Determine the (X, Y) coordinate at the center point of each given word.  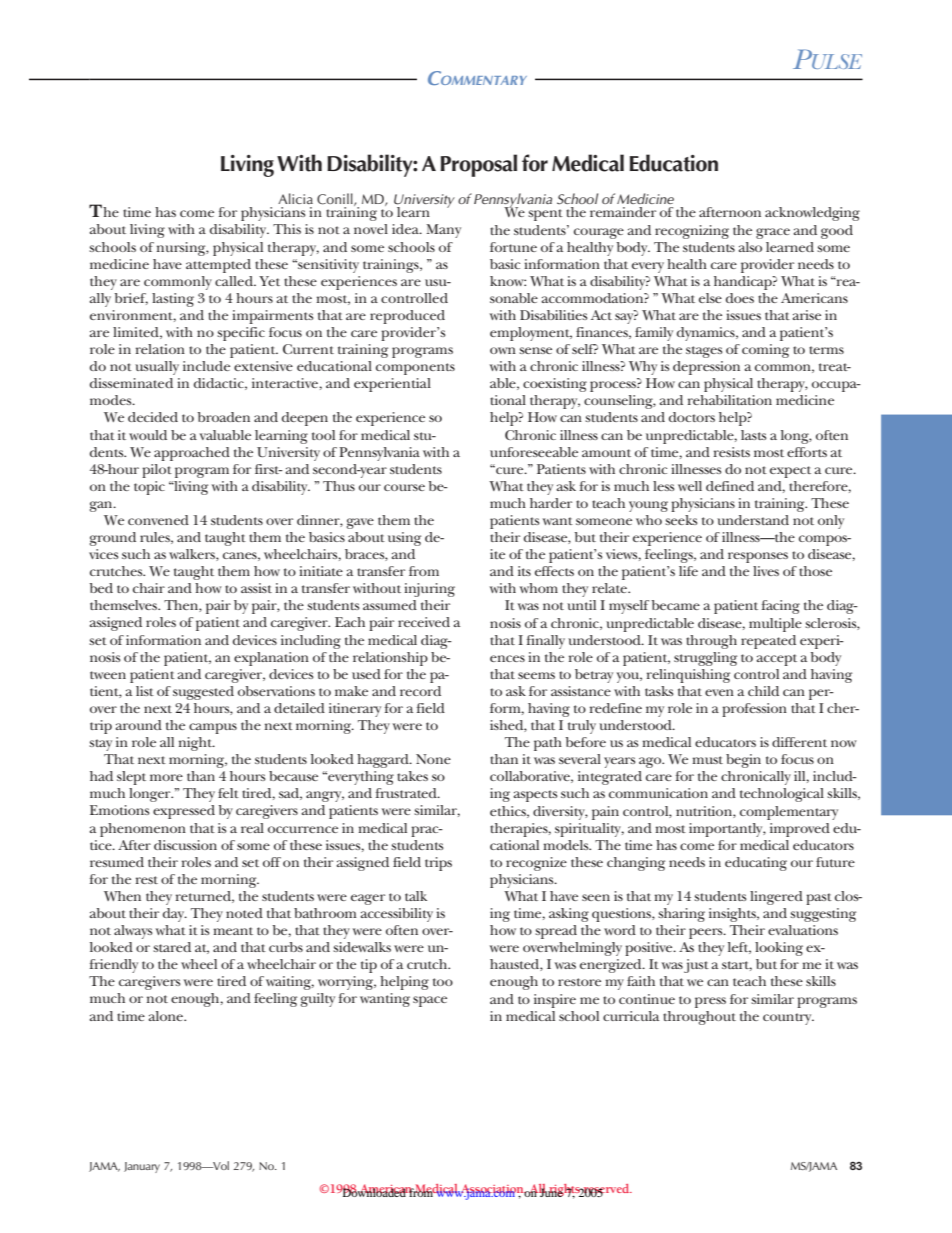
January (142, 1167)
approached (192, 454)
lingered (776, 898)
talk (416, 896)
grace (773, 233)
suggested (203, 693)
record (420, 691)
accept (777, 660)
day (175, 915)
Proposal (479, 165)
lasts (754, 435)
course (404, 487)
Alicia (295, 198)
